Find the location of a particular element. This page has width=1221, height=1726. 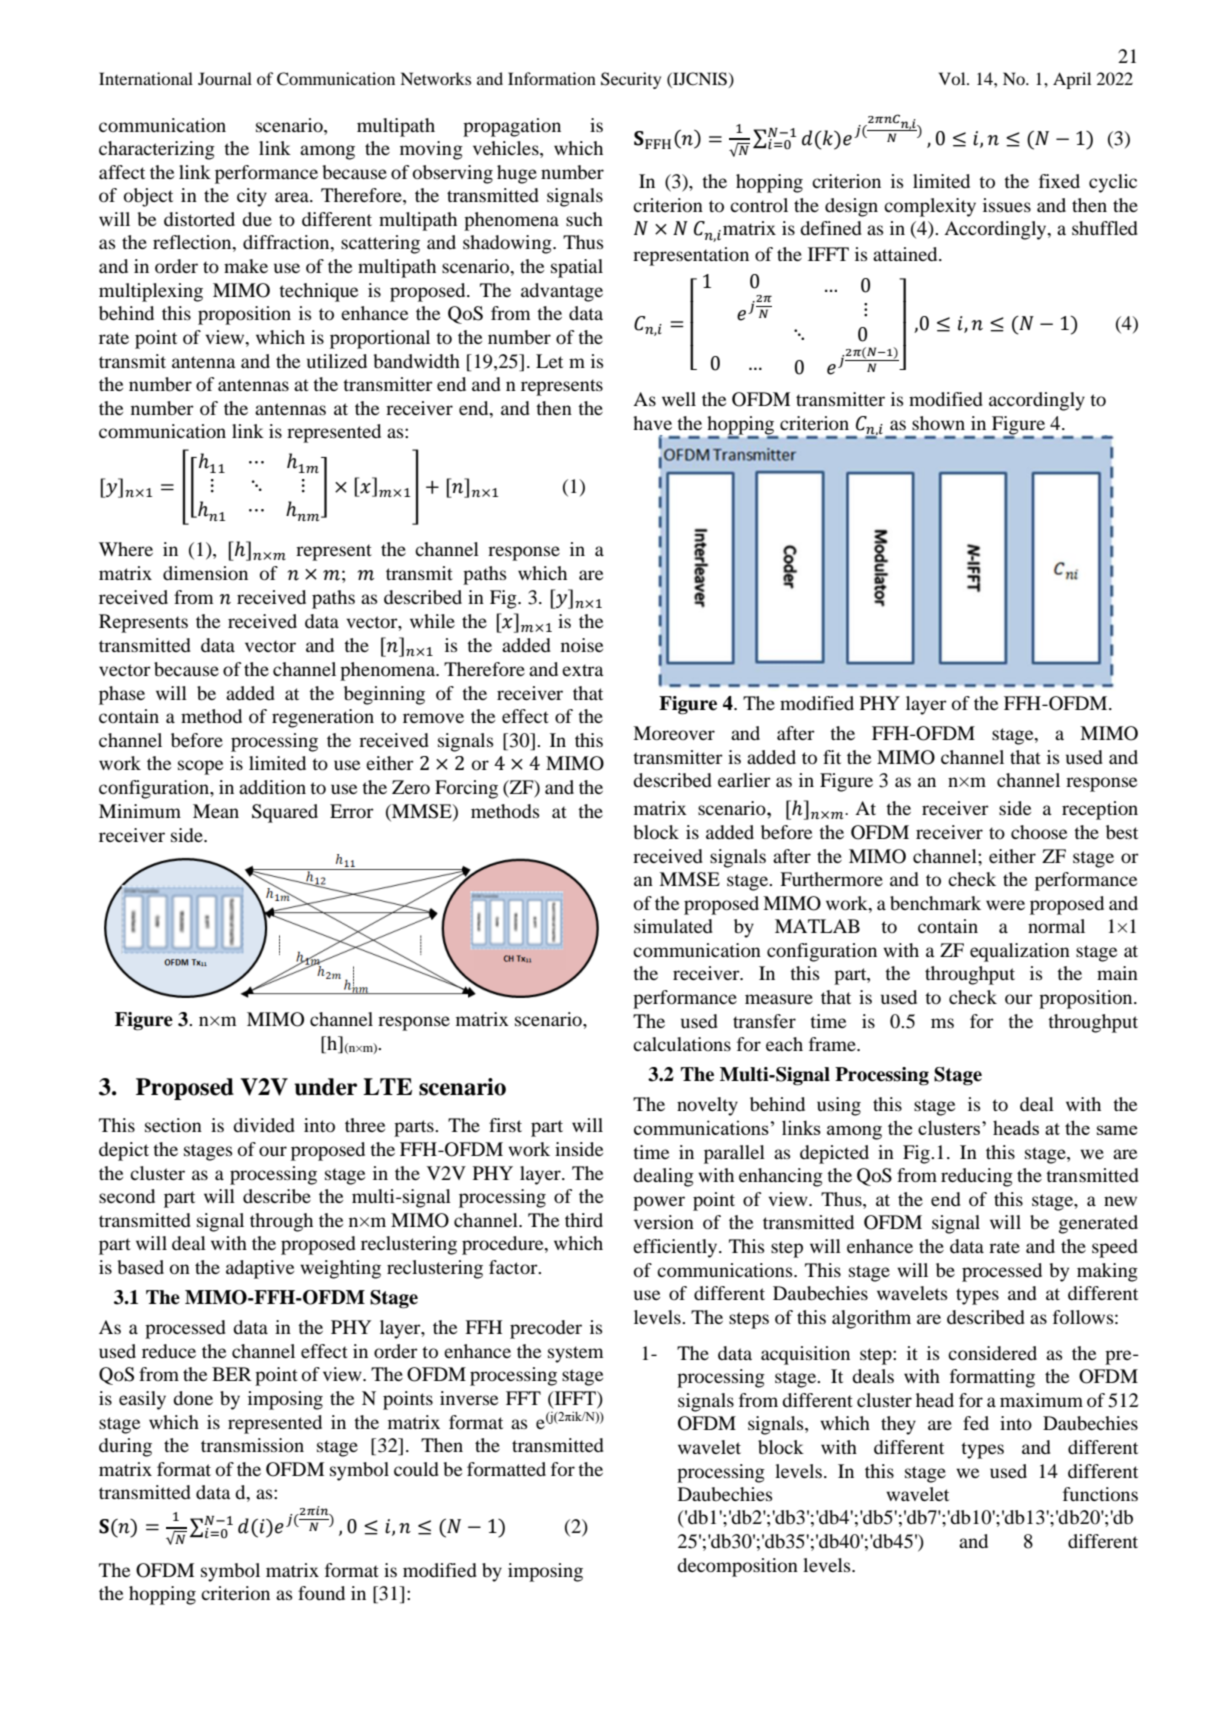

power is located at coordinates (659, 1203).
